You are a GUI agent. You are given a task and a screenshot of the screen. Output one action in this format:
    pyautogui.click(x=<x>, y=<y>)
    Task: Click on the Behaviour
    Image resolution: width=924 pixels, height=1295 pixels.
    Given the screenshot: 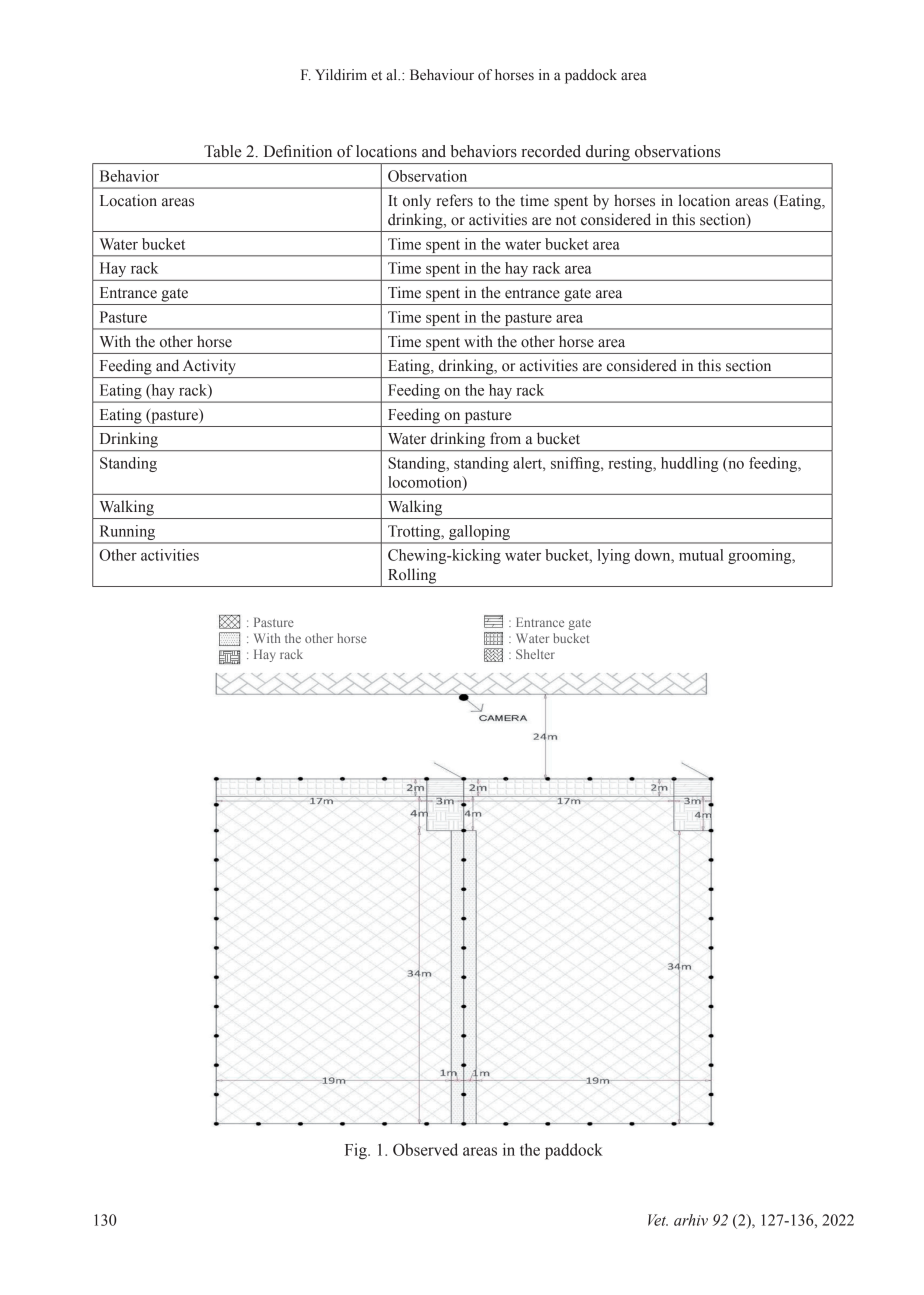 What is the action you would take?
    pyautogui.click(x=442, y=75)
